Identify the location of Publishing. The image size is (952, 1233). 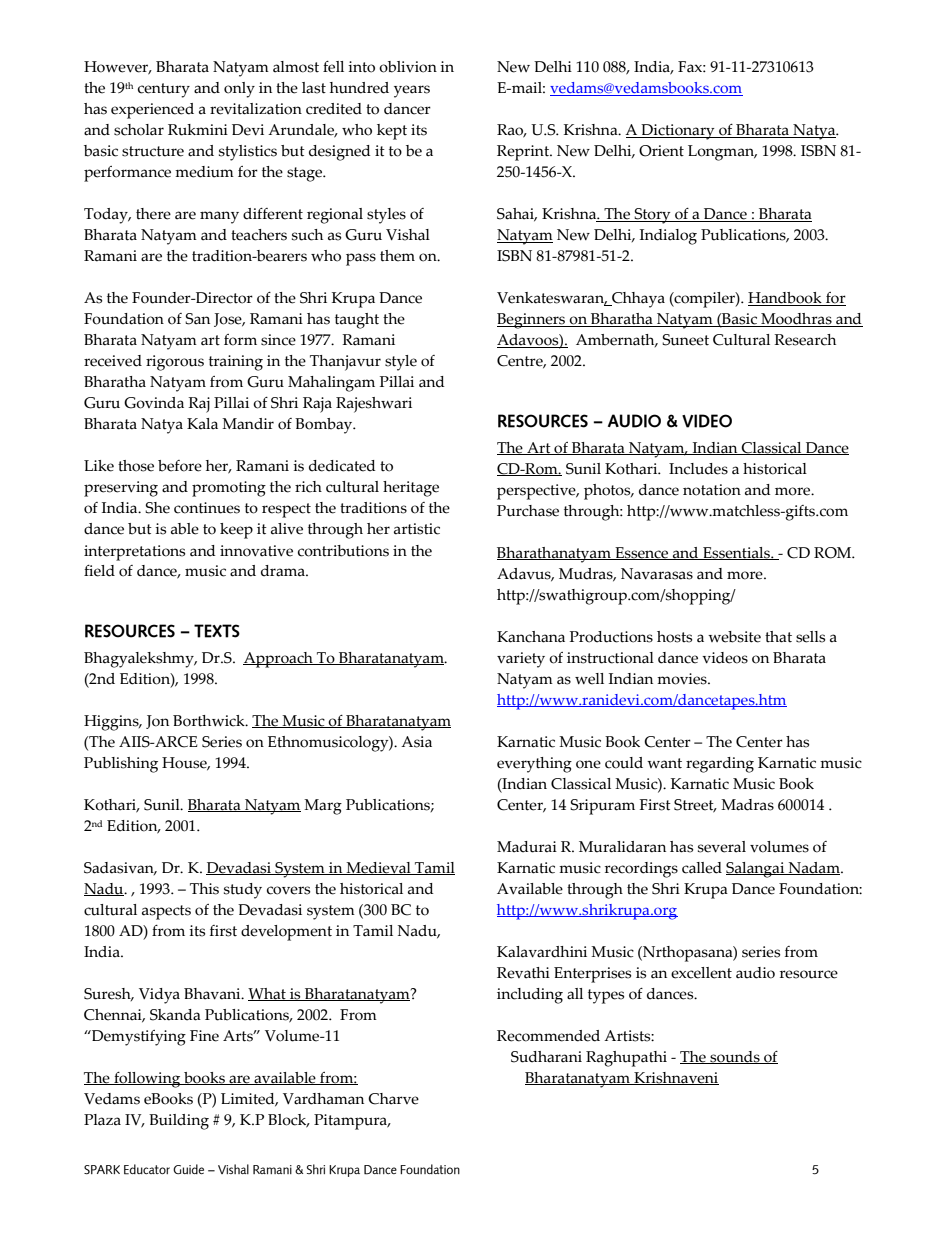
(121, 765).
